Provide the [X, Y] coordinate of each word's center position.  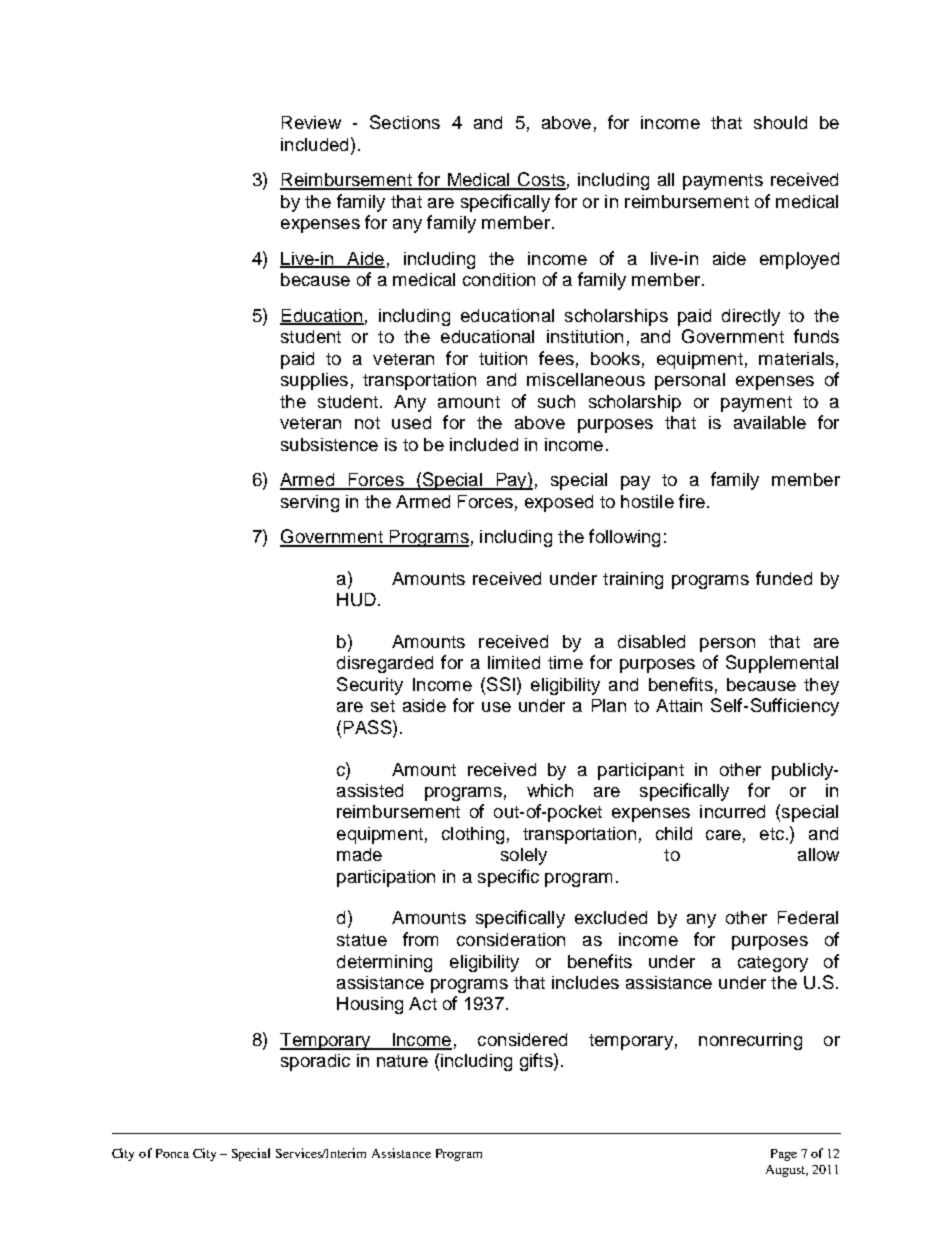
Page [784, 1155]
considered [522, 1039]
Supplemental [782, 664]
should [780, 122]
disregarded [385, 664]
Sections [405, 122]
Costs [541, 180]
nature [402, 1061]
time [565, 662]
